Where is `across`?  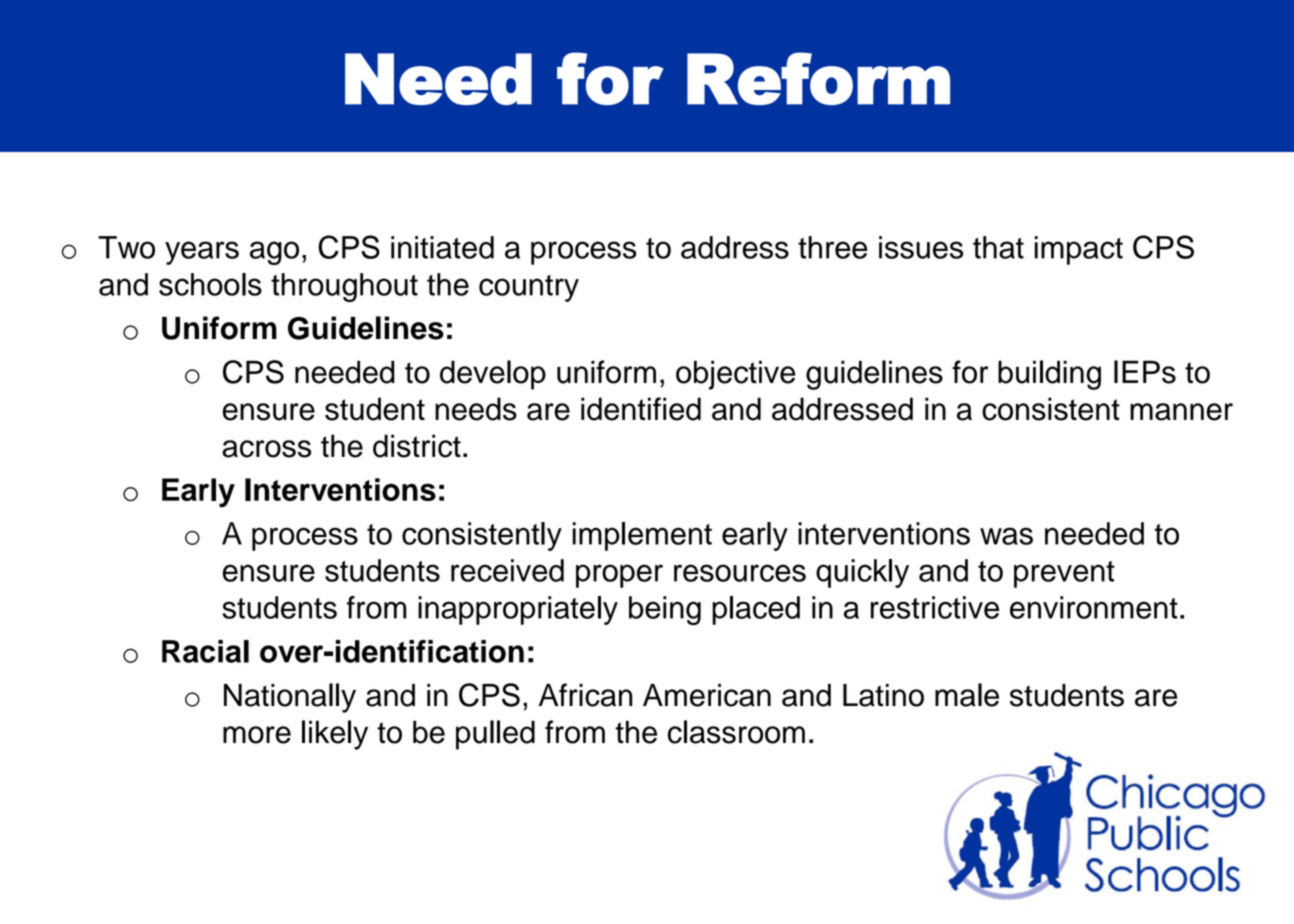
across is located at coordinates (266, 449).
